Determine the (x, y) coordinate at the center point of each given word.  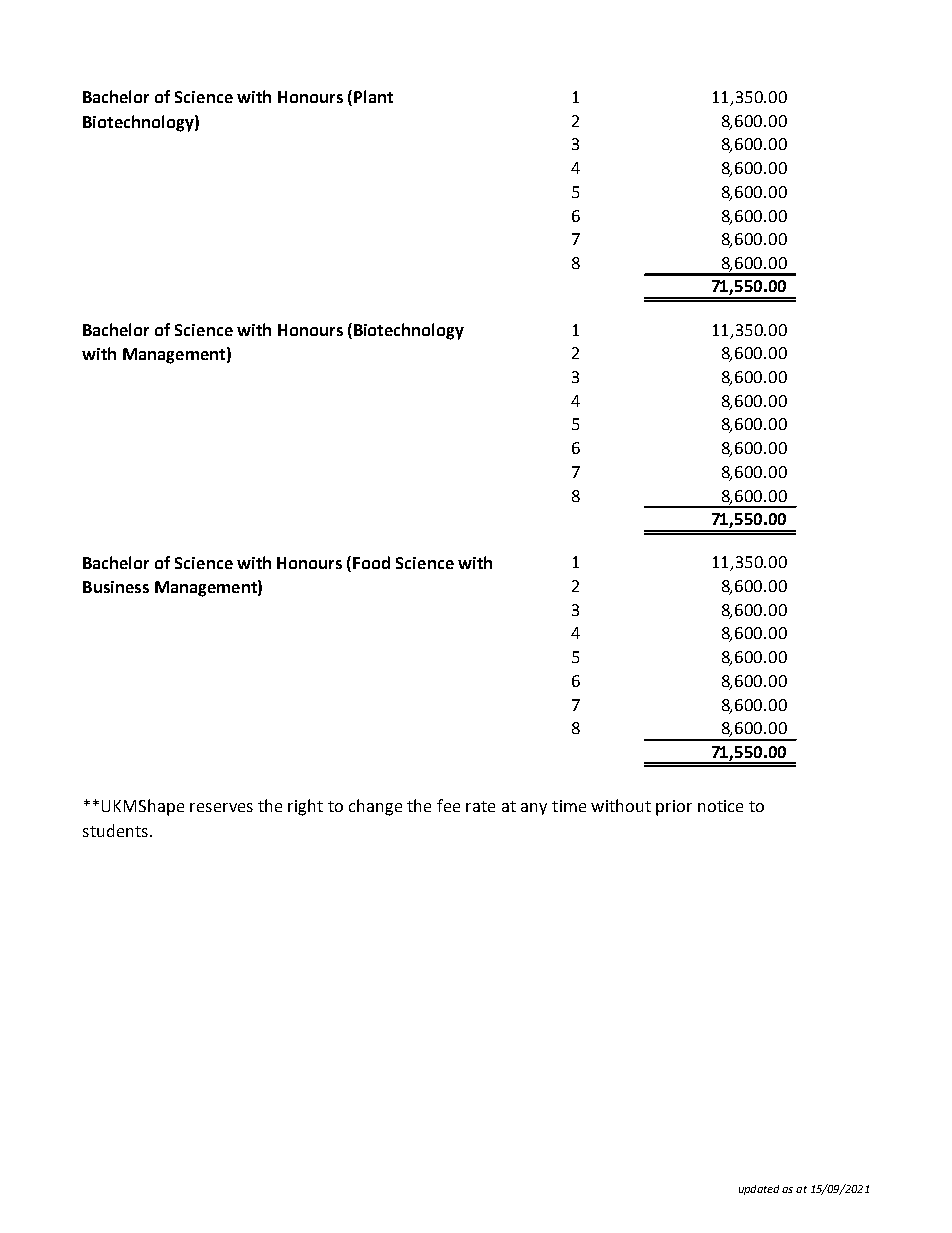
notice (720, 806)
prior (674, 808)
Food (371, 562)
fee (448, 805)
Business (116, 587)
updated (759, 1190)
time (569, 806)
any (534, 809)
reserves (221, 807)
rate (480, 806)
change (375, 807)
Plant (373, 96)
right (305, 807)
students (115, 830)
